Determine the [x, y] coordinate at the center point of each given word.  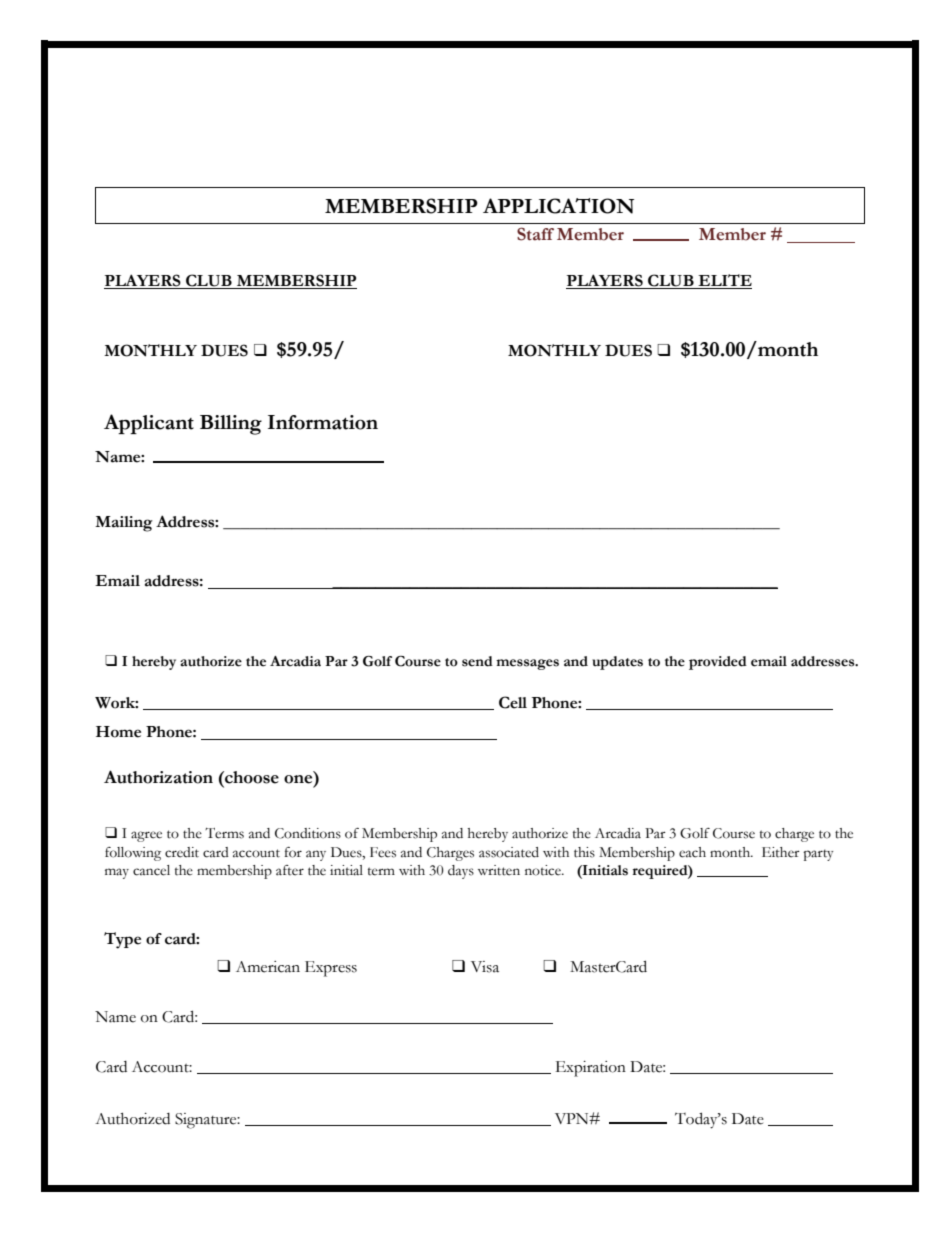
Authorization [158, 777]
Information [323, 422]
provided [718, 663]
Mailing [124, 524]
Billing [231, 425]
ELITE [724, 281]
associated [509, 852]
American [268, 967]
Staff [535, 234]
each [692, 852]
